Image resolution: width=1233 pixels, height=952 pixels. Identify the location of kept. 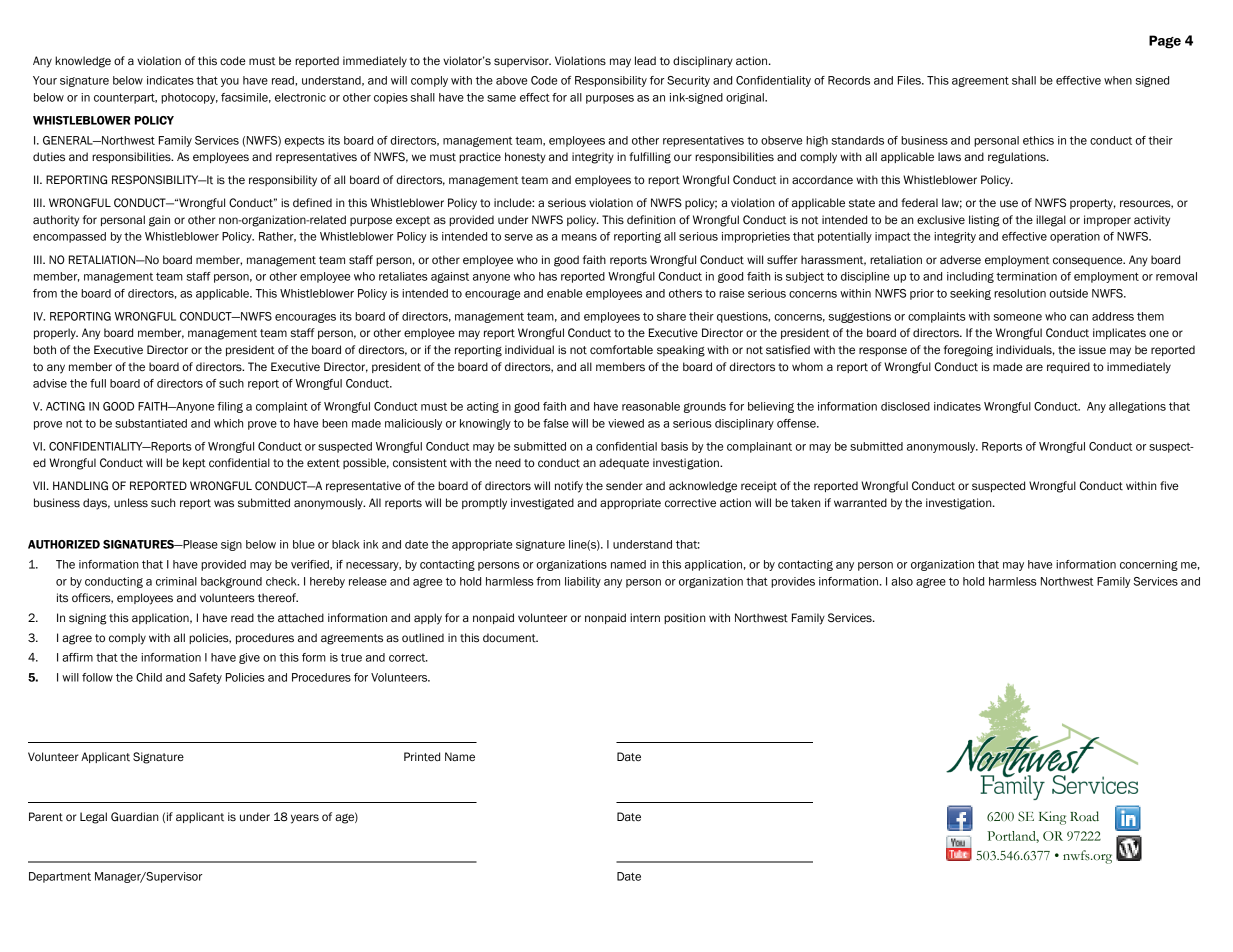
(194, 463).
